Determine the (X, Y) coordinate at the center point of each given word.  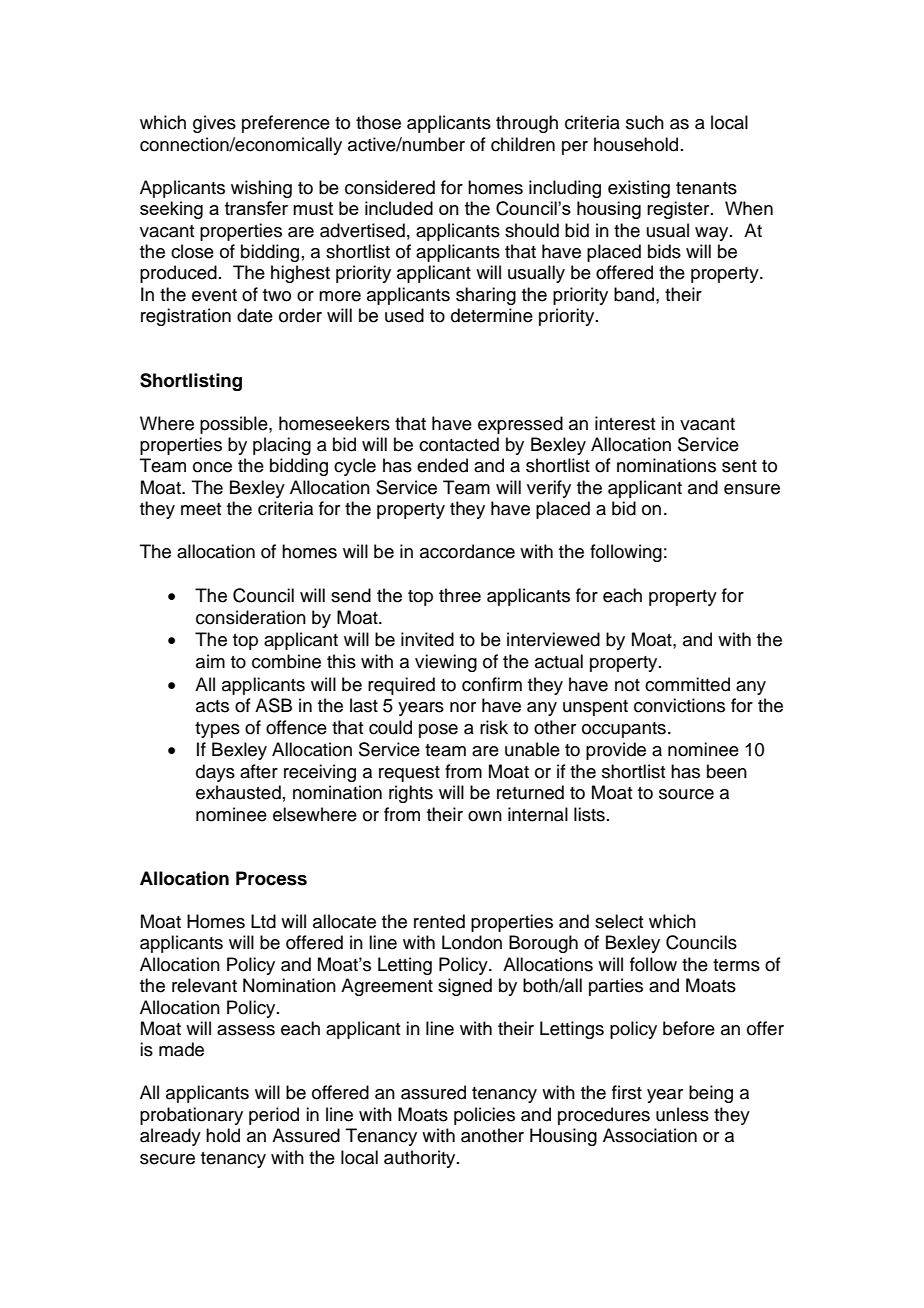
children (523, 144)
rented (439, 921)
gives (214, 124)
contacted (459, 444)
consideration (251, 617)
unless (682, 1114)
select (619, 921)
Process (271, 878)
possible (235, 425)
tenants (706, 188)
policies (484, 1116)
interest (625, 423)
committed (687, 684)
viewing (446, 663)
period (274, 1116)
